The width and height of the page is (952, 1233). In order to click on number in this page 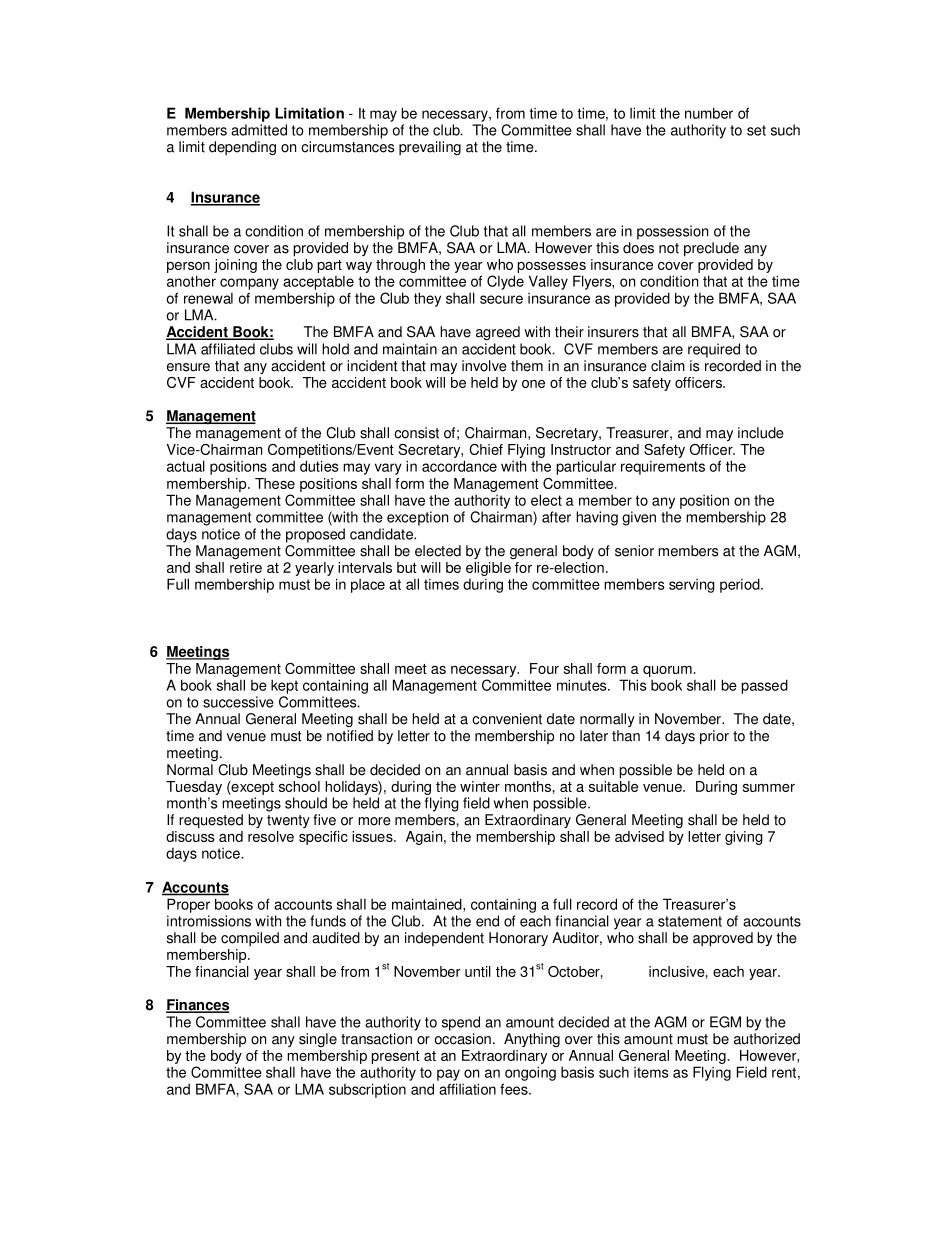, I will do `click(709, 113)`.
